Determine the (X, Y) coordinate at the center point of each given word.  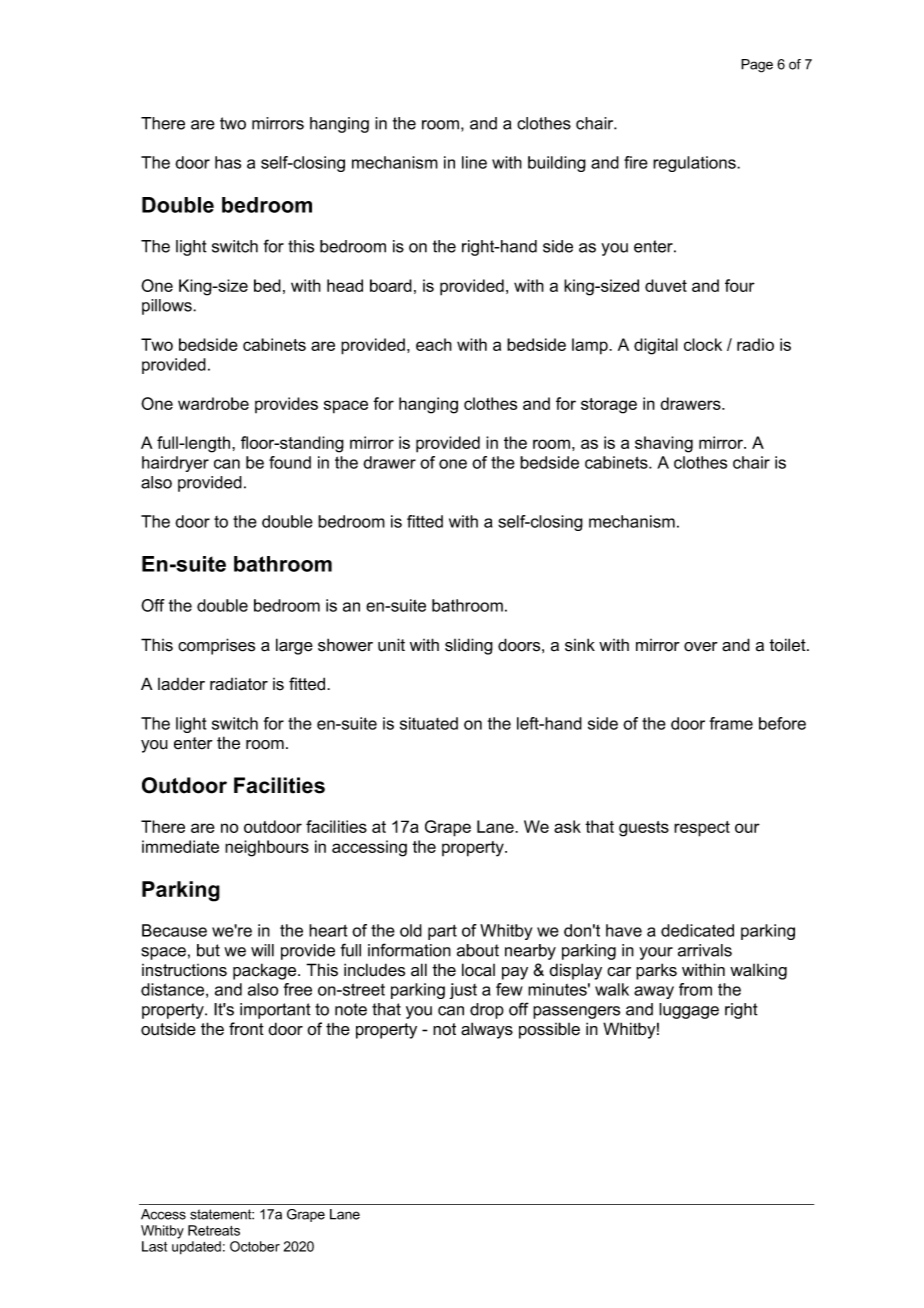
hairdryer (175, 464)
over (701, 647)
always (487, 1030)
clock (703, 344)
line (474, 162)
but (208, 950)
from (695, 989)
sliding (469, 646)
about (478, 950)
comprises (216, 646)
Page (757, 66)
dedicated (697, 930)
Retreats (214, 1230)
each (434, 344)
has (228, 162)
